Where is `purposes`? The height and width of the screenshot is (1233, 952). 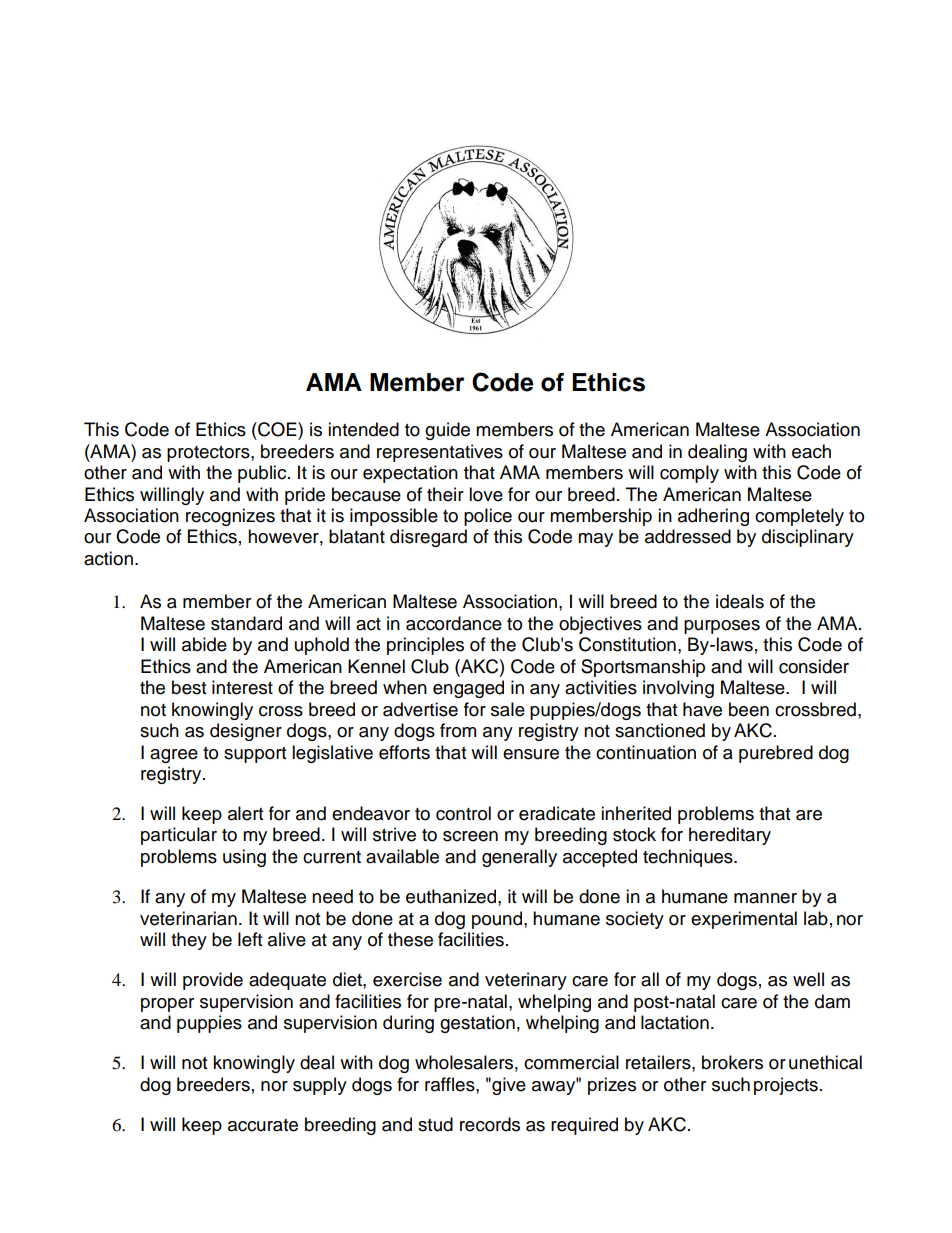 purposes is located at coordinates (722, 627).
